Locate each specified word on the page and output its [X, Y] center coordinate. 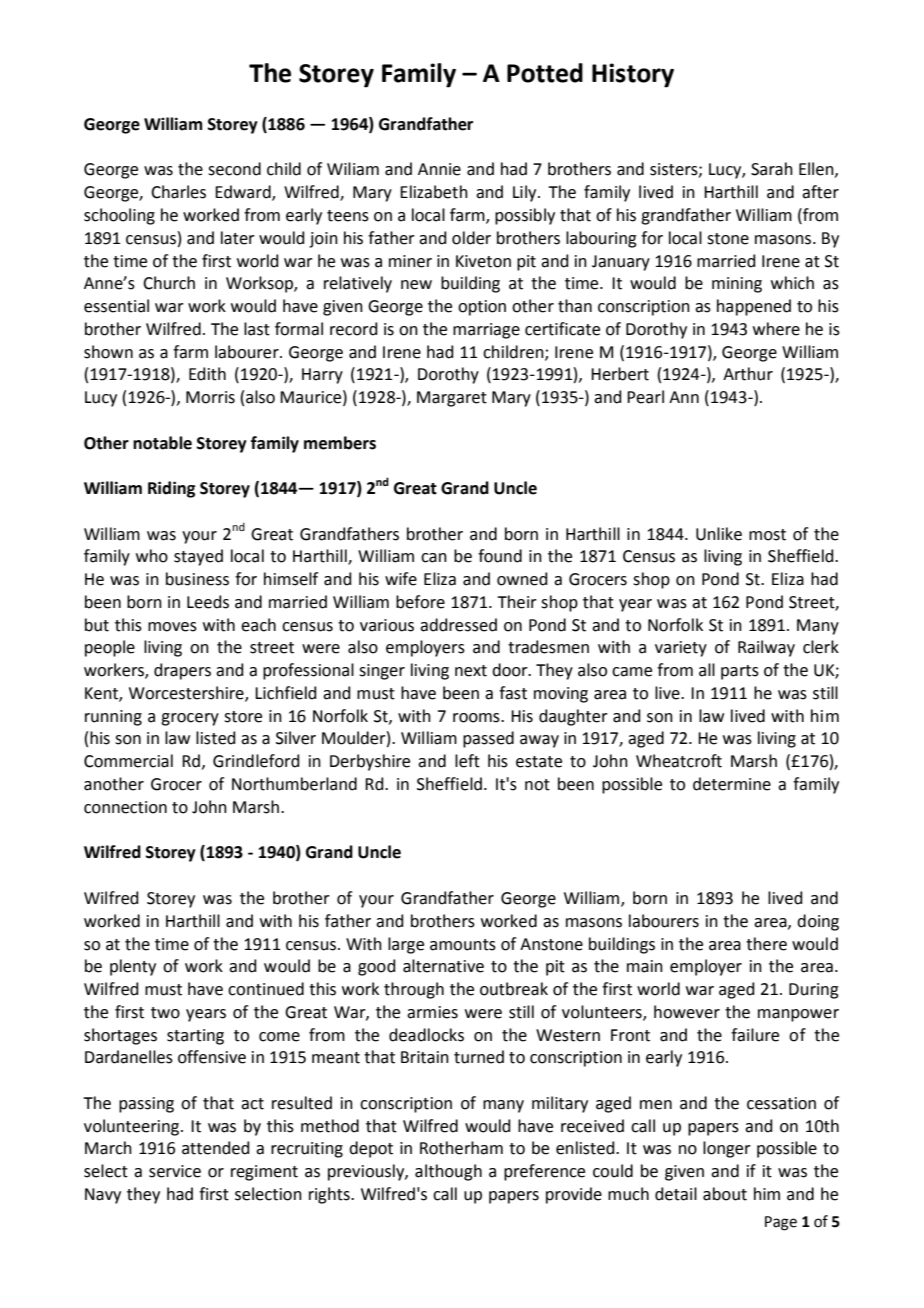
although [448, 1172]
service [175, 1171]
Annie [439, 169]
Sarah [772, 169]
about [725, 1194]
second [234, 169]
